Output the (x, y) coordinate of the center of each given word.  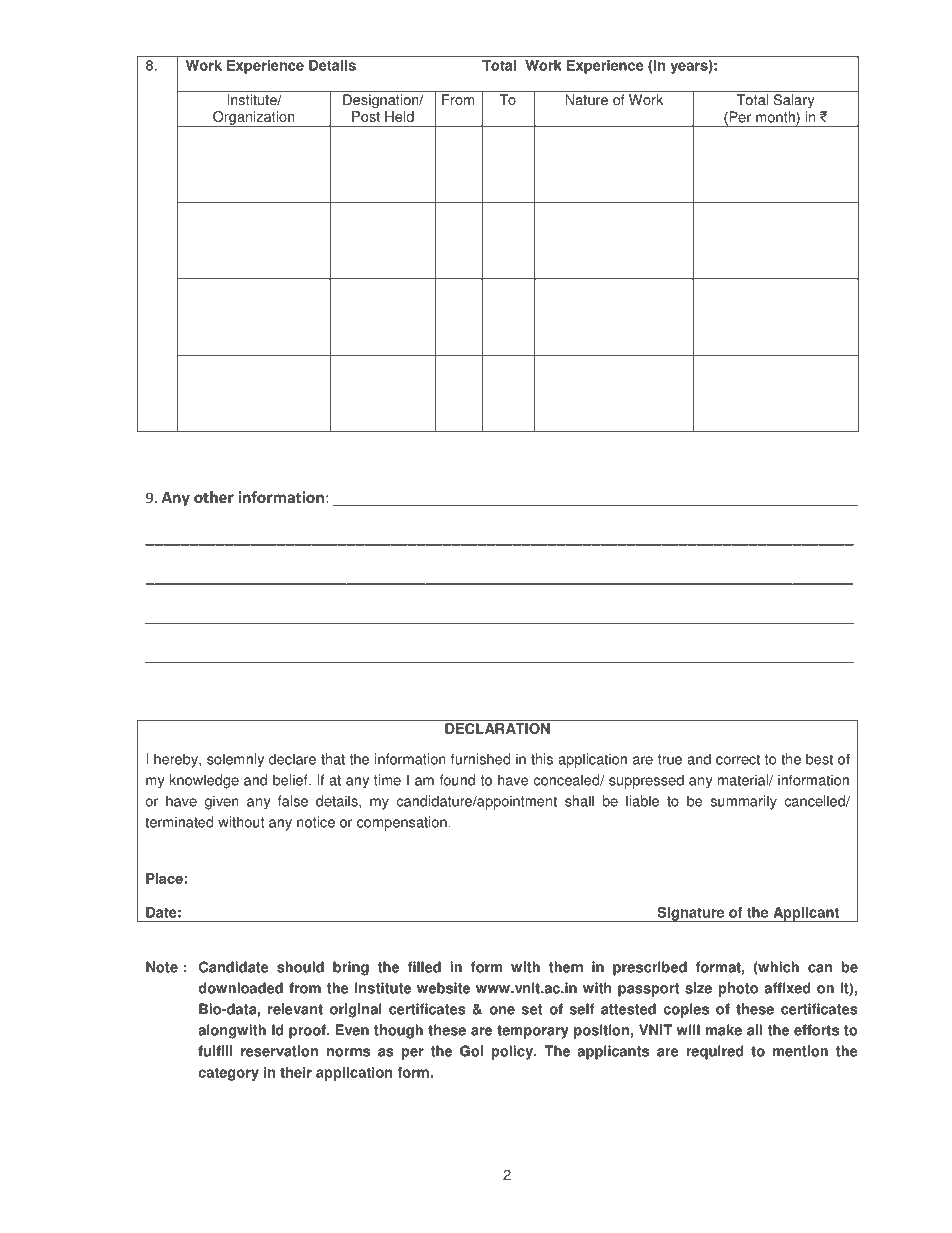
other (214, 497)
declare (292, 759)
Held (399, 116)
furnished (480, 759)
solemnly (235, 760)
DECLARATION (497, 728)
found (457, 780)
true (670, 759)
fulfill (215, 1051)
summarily (744, 802)
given (222, 802)
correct (738, 759)
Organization (254, 119)
